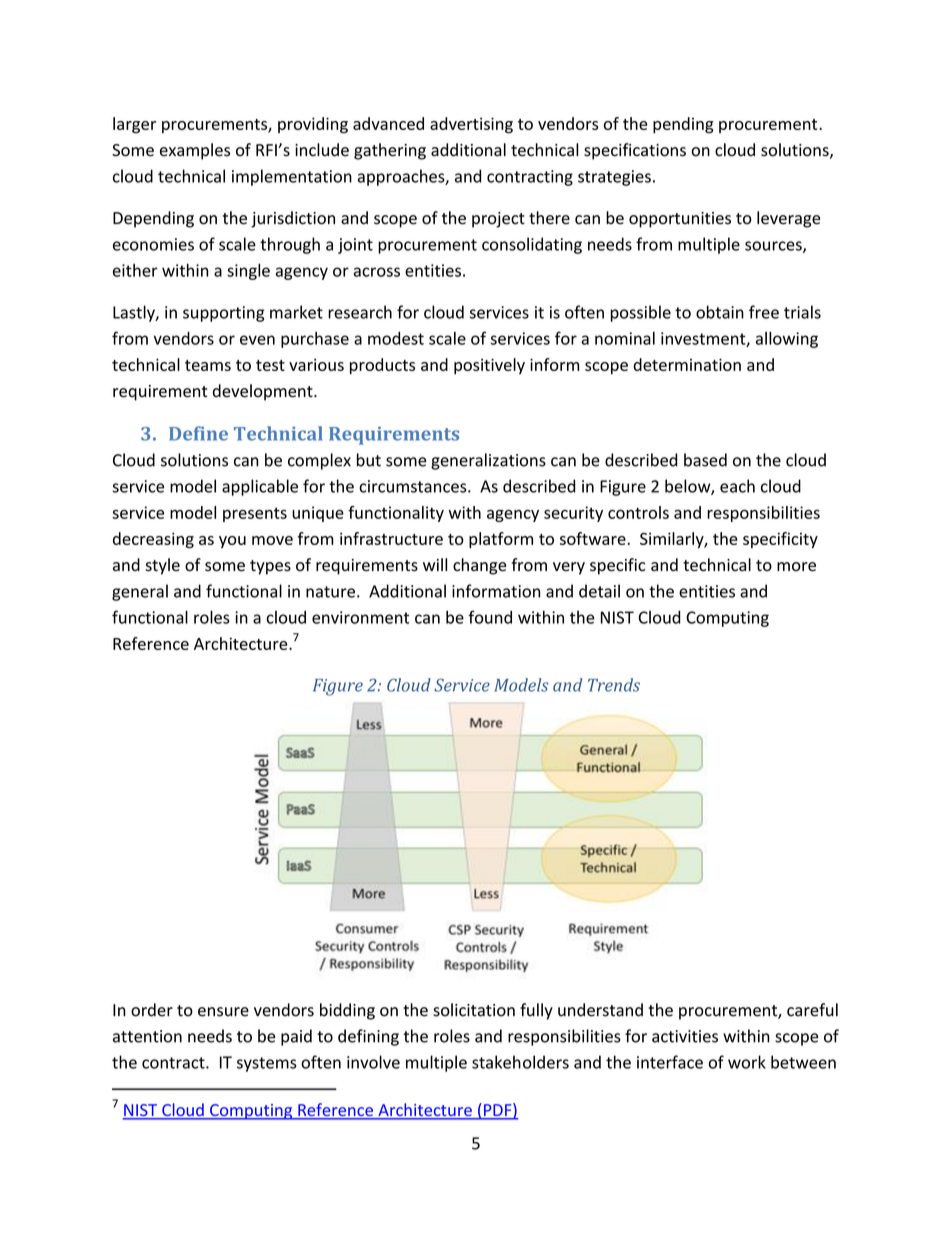 The image size is (952, 1233). I want to click on ensure, so click(223, 1012).
